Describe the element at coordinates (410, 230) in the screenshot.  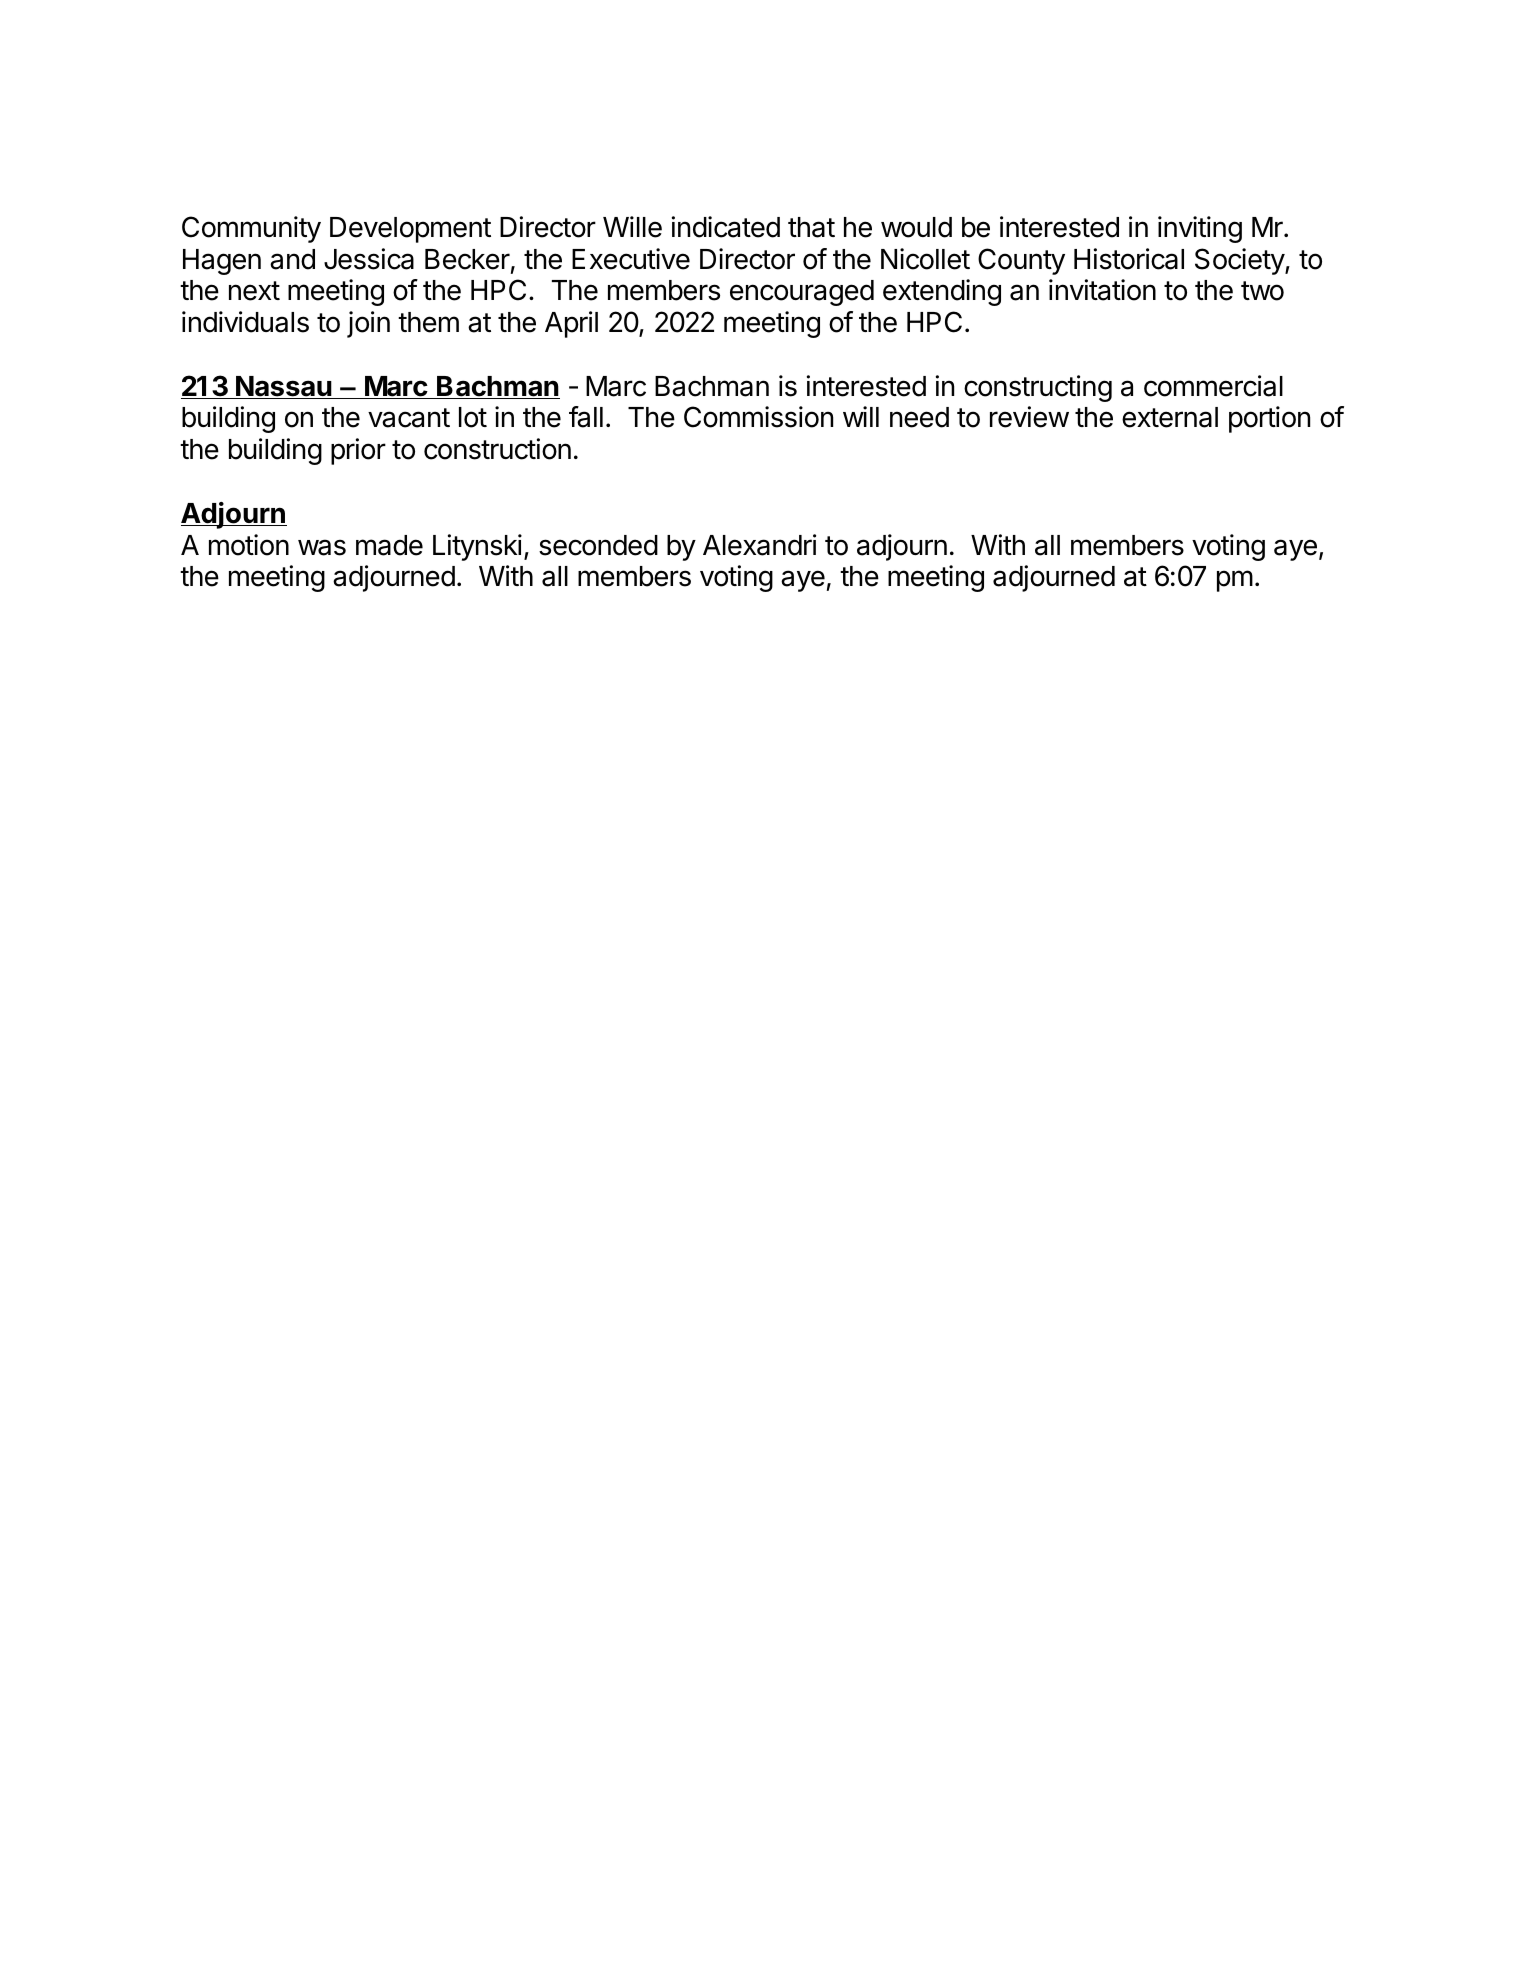
I see `Development` at that location.
